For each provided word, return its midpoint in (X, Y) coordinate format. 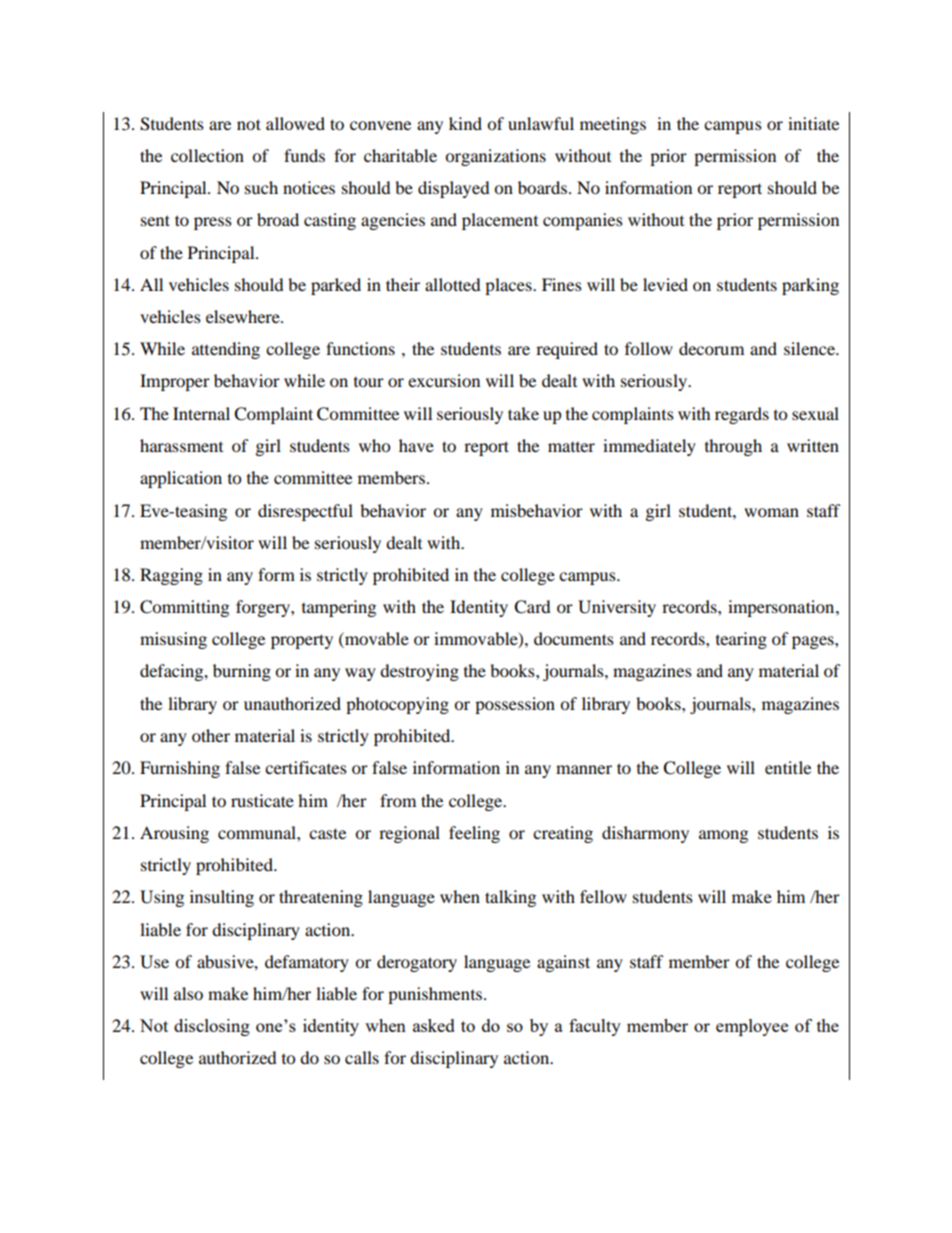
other (211, 735)
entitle (788, 767)
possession (515, 705)
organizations (495, 157)
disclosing (212, 1027)
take (523, 413)
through (733, 447)
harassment (181, 445)
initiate (813, 123)
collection (207, 155)
